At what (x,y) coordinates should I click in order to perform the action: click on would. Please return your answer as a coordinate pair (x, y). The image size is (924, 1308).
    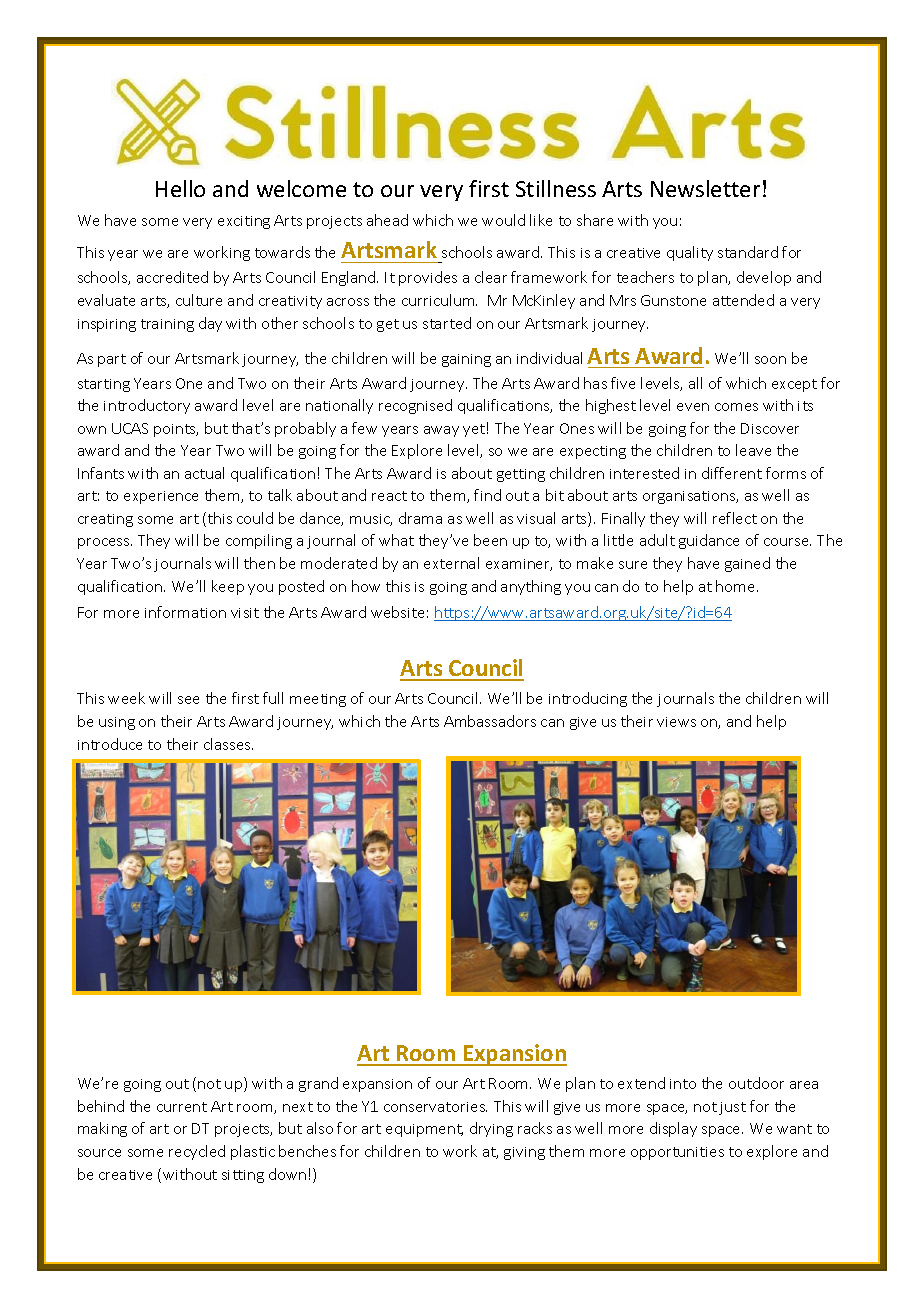
    Looking at the image, I should click on (503, 220).
